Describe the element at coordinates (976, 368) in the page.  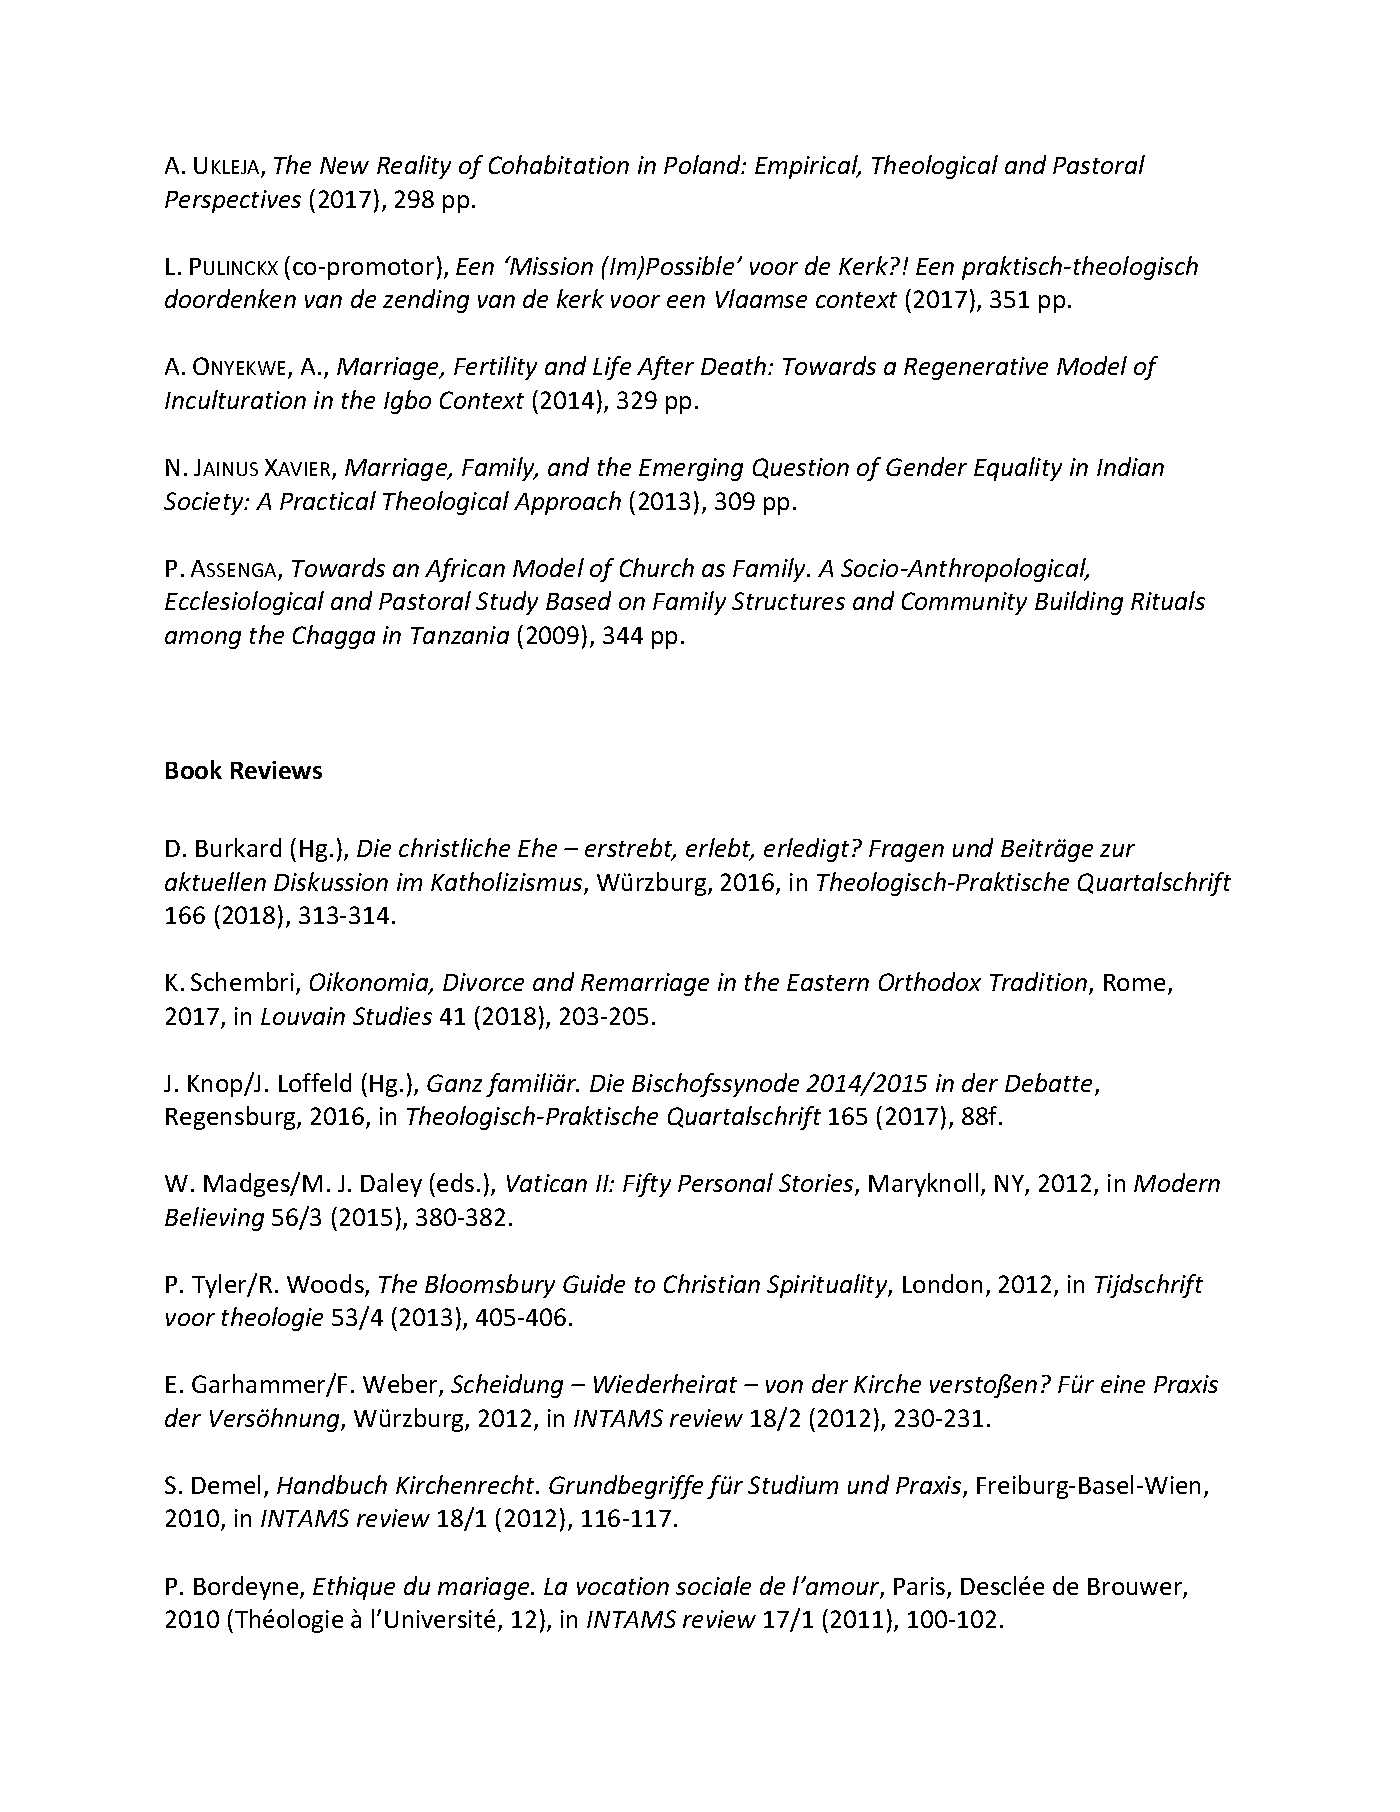
I see `Regenerative` at that location.
